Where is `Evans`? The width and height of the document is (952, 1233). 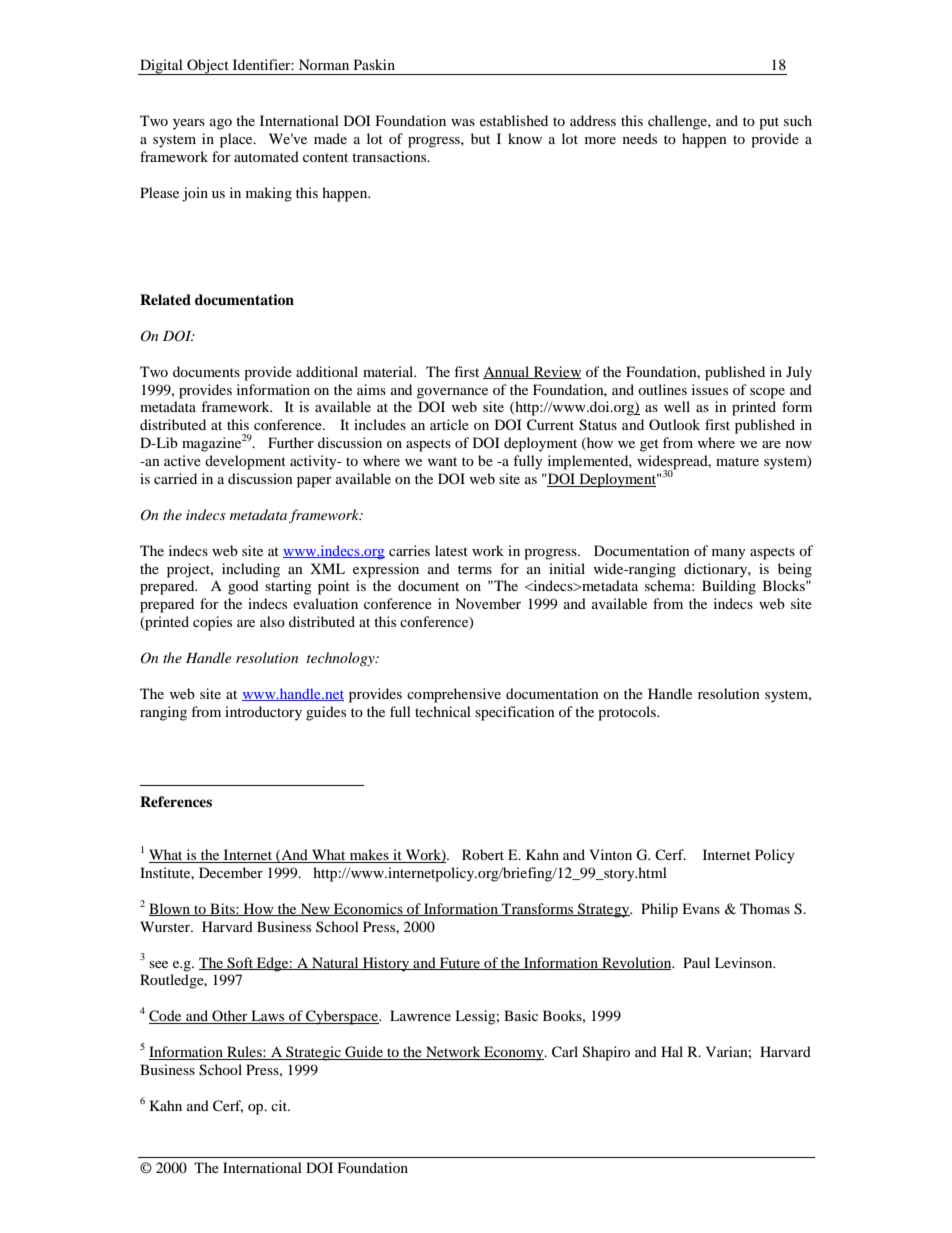 Evans is located at coordinates (701, 908).
